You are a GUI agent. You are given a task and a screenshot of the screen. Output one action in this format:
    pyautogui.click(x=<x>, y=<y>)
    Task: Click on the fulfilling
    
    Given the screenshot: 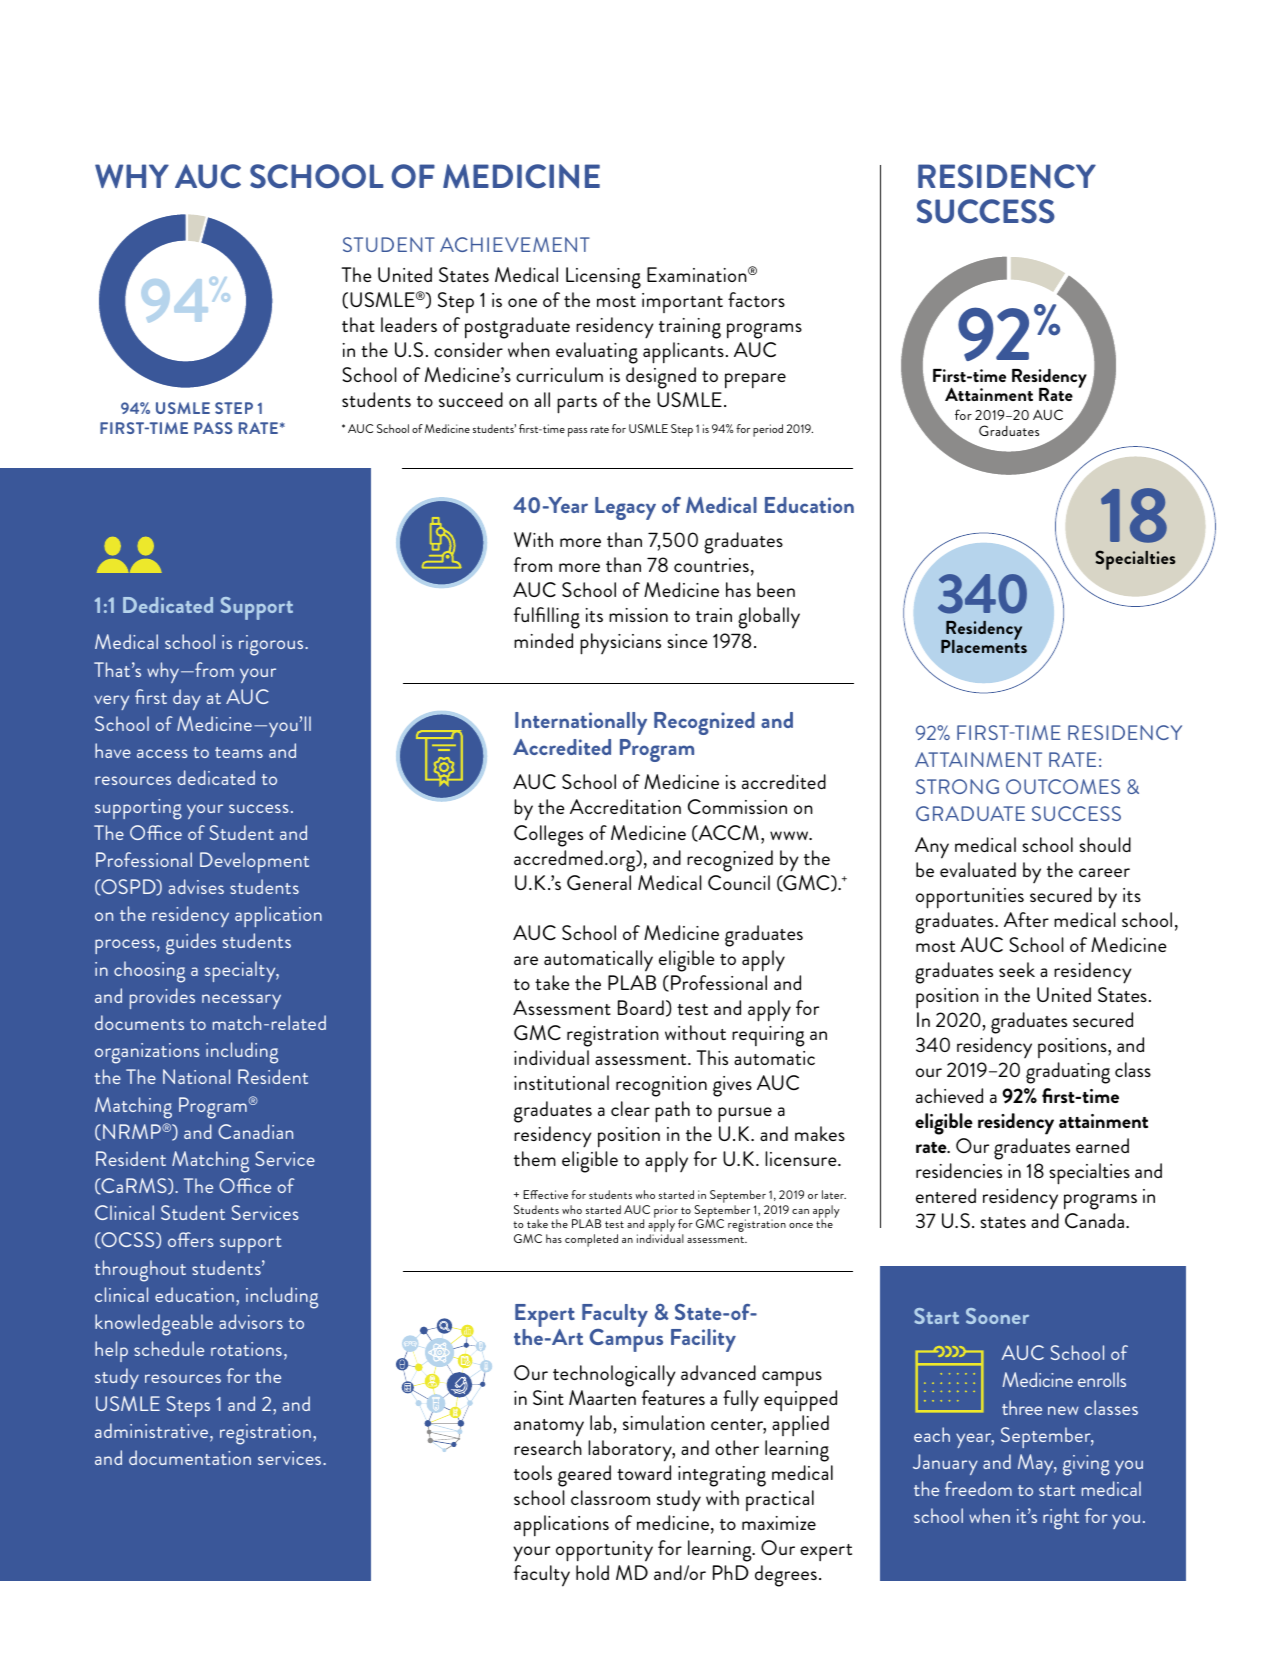 What is the action you would take?
    pyautogui.click(x=547, y=618)
